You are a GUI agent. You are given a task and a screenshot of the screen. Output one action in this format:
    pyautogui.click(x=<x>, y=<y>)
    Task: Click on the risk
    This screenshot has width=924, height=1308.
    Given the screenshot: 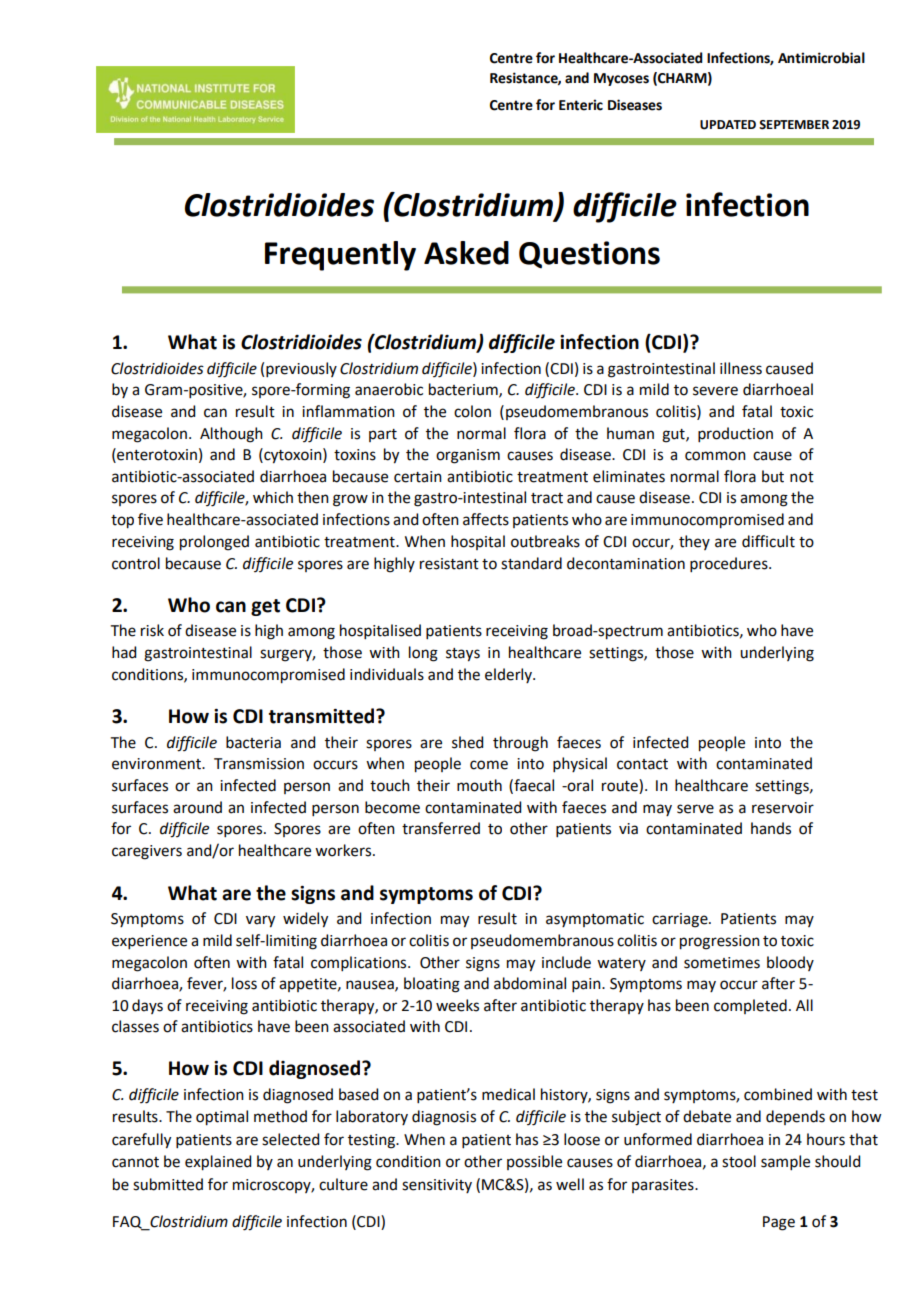 What is the action you would take?
    pyautogui.click(x=152, y=630)
